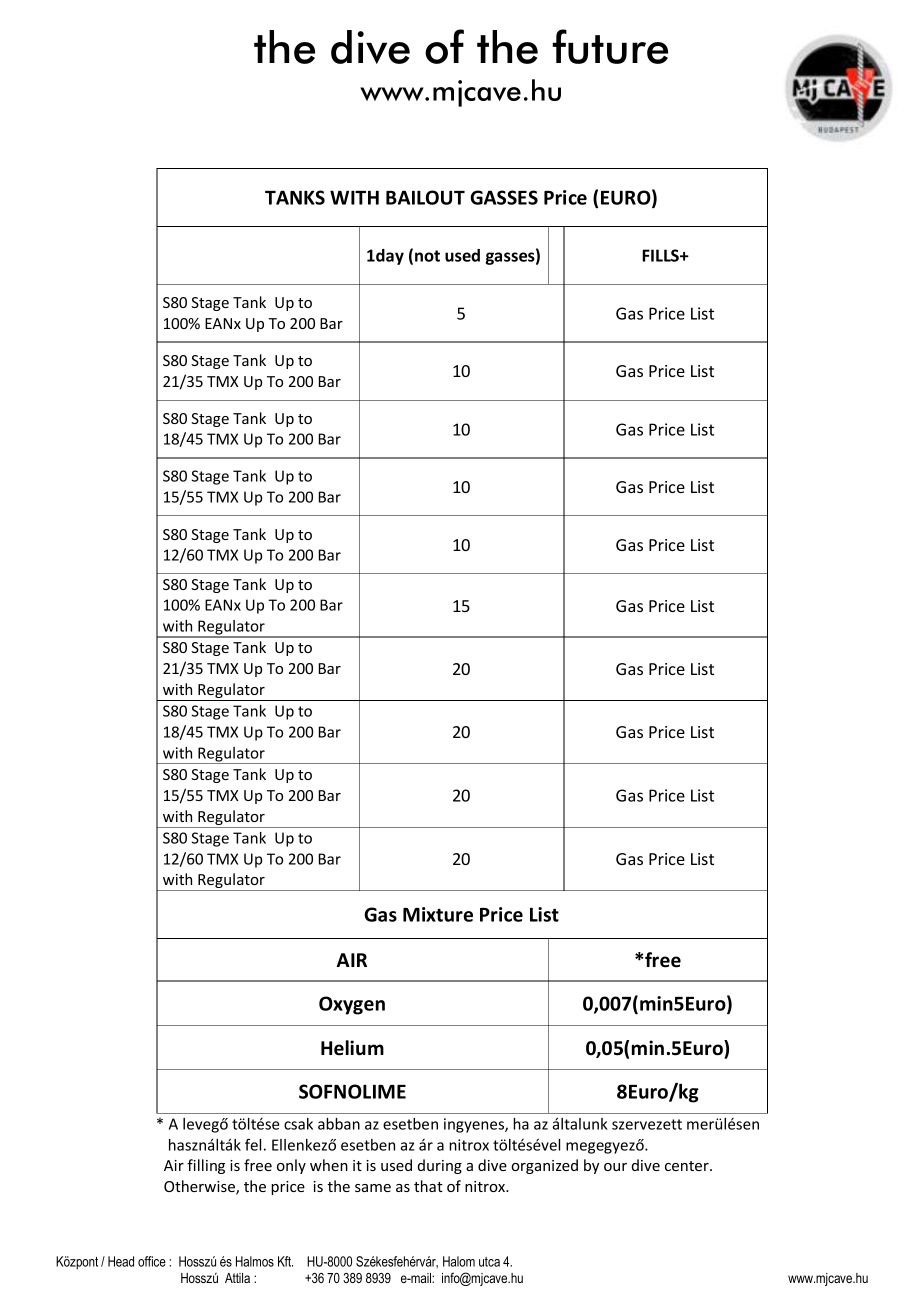 Image resolution: width=924 pixels, height=1308 pixels. What do you see at coordinates (427, 256) in the page?
I see `not` at bounding box center [427, 256].
